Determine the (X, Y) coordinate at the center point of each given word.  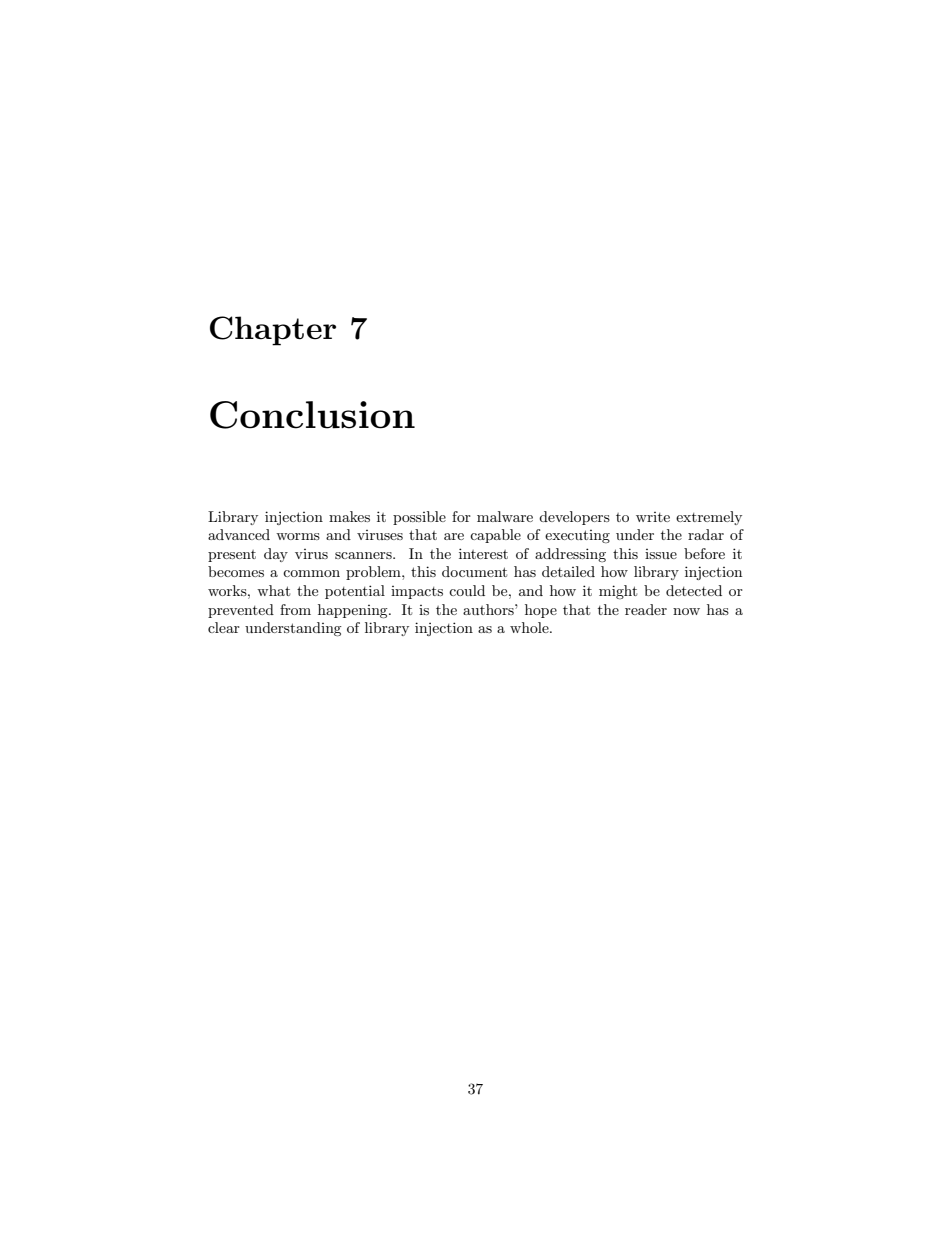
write (653, 517)
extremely (709, 518)
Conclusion (312, 415)
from (295, 609)
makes (349, 516)
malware (505, 516)
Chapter (273, 331)
